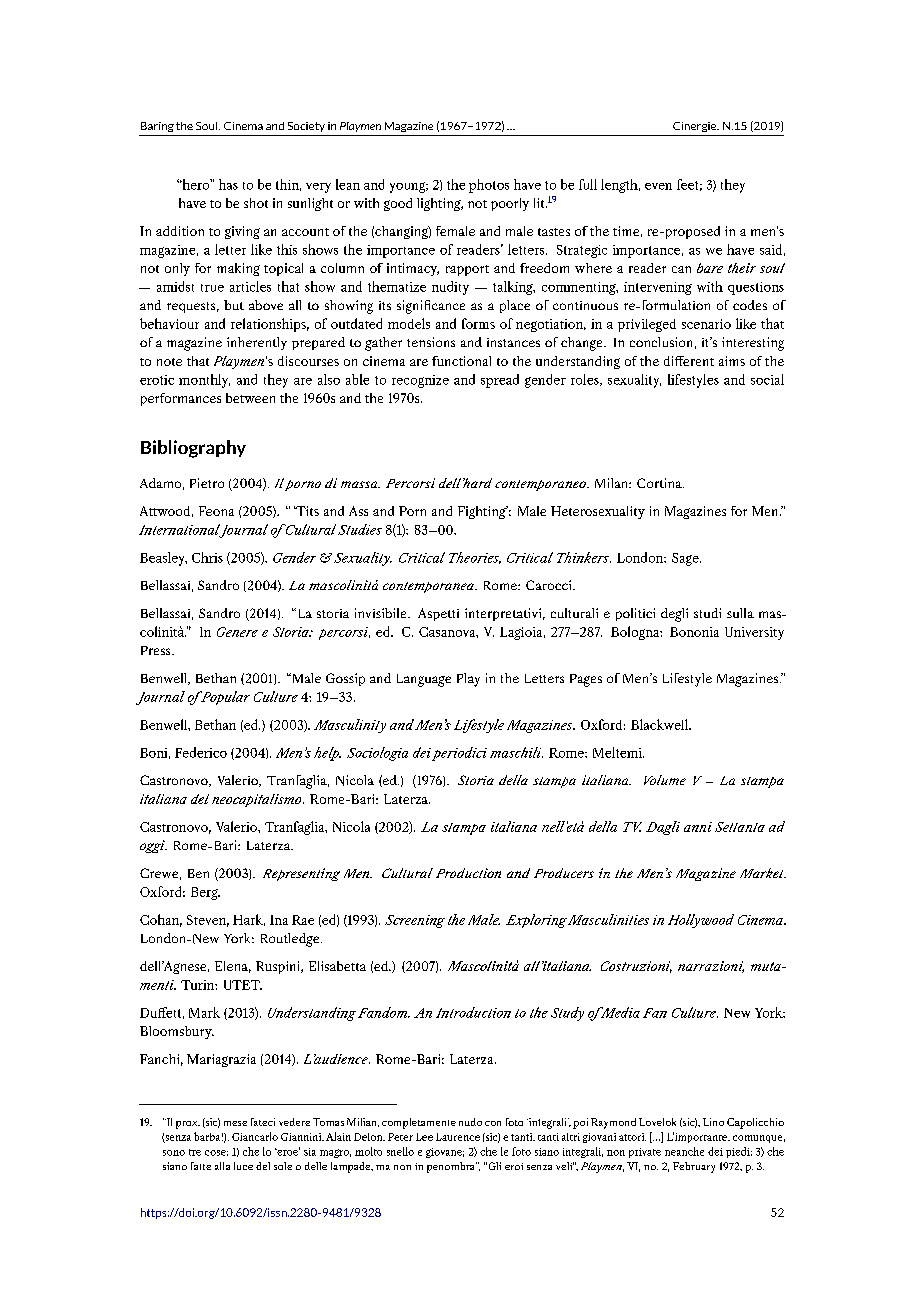 The image size is (924, 1308). I want to click on Laurence, so click(458, 1137).
